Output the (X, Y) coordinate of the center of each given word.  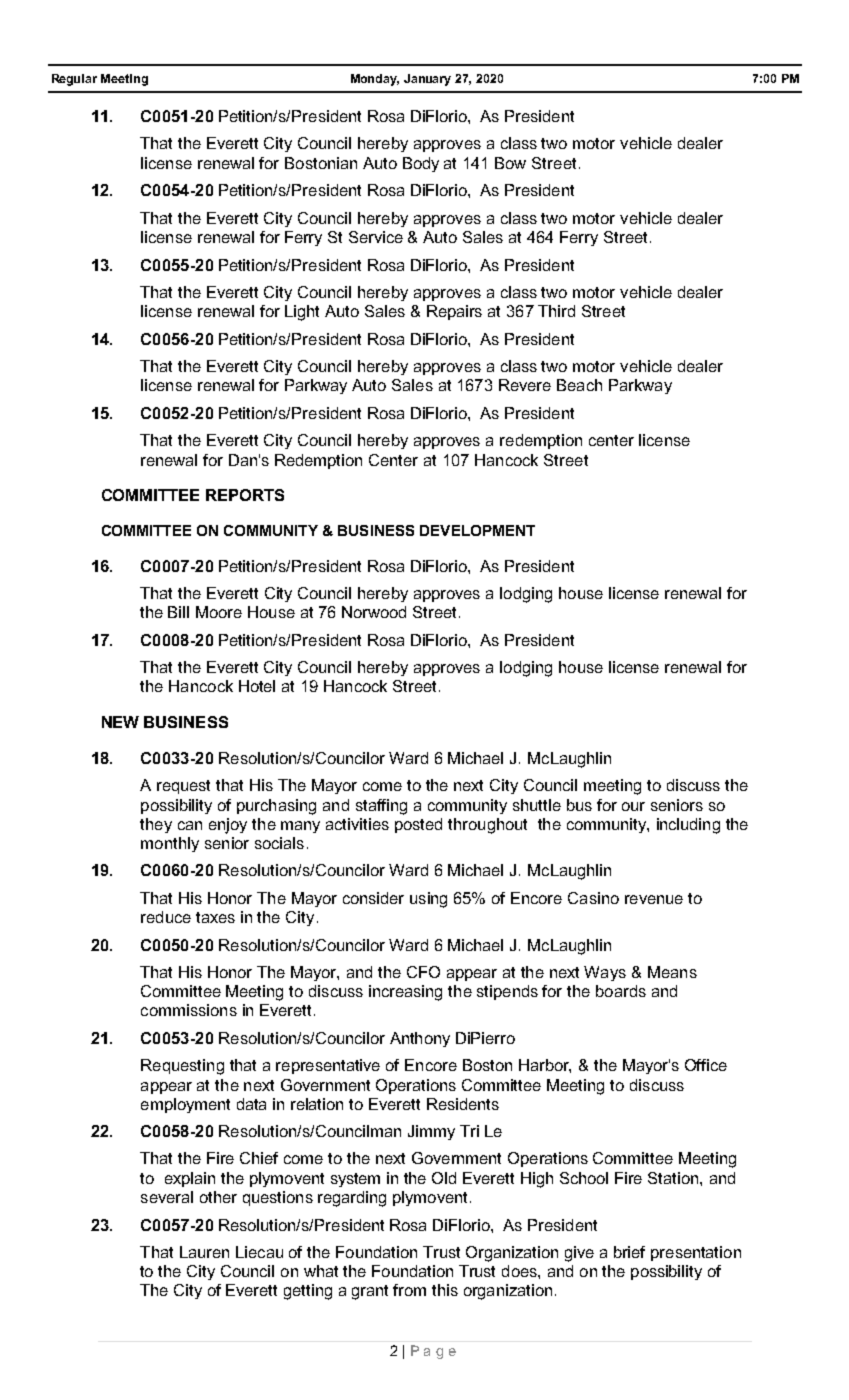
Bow (510, 163)
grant (370, 1292)
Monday (375, 80)
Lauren (204, 1252)
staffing (381, 807)
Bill (178, 612)
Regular (74, 80)
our (633, 806)
